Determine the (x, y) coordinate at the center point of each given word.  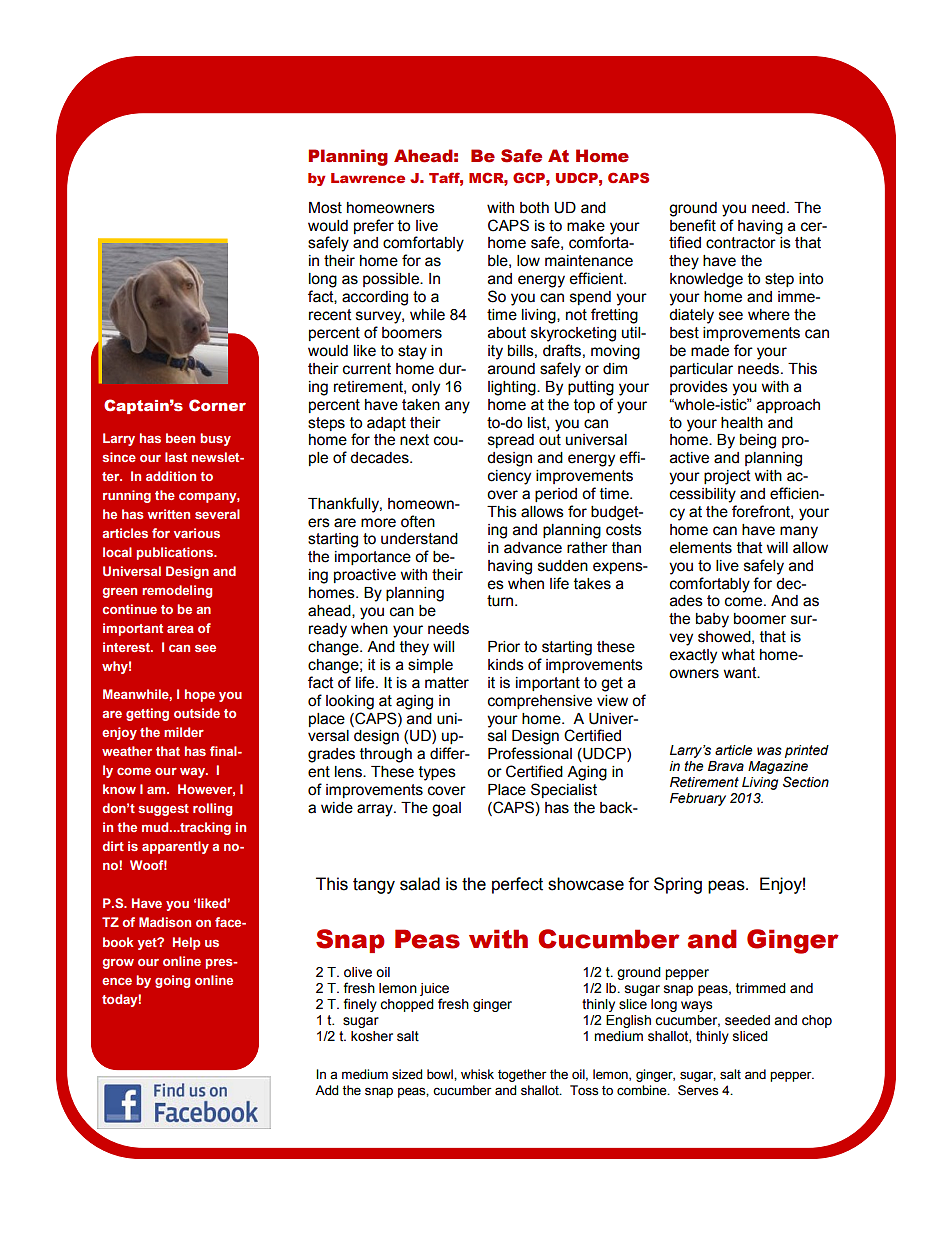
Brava (726, 766)
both (534, 208)
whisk (477, 1074)
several (217, 514)
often (418, 521)
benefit (693, 225)
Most (325, 208)
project (727, 477)
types (437, 773)
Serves (698, 1090)
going (172, 981)
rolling (212, 809)
